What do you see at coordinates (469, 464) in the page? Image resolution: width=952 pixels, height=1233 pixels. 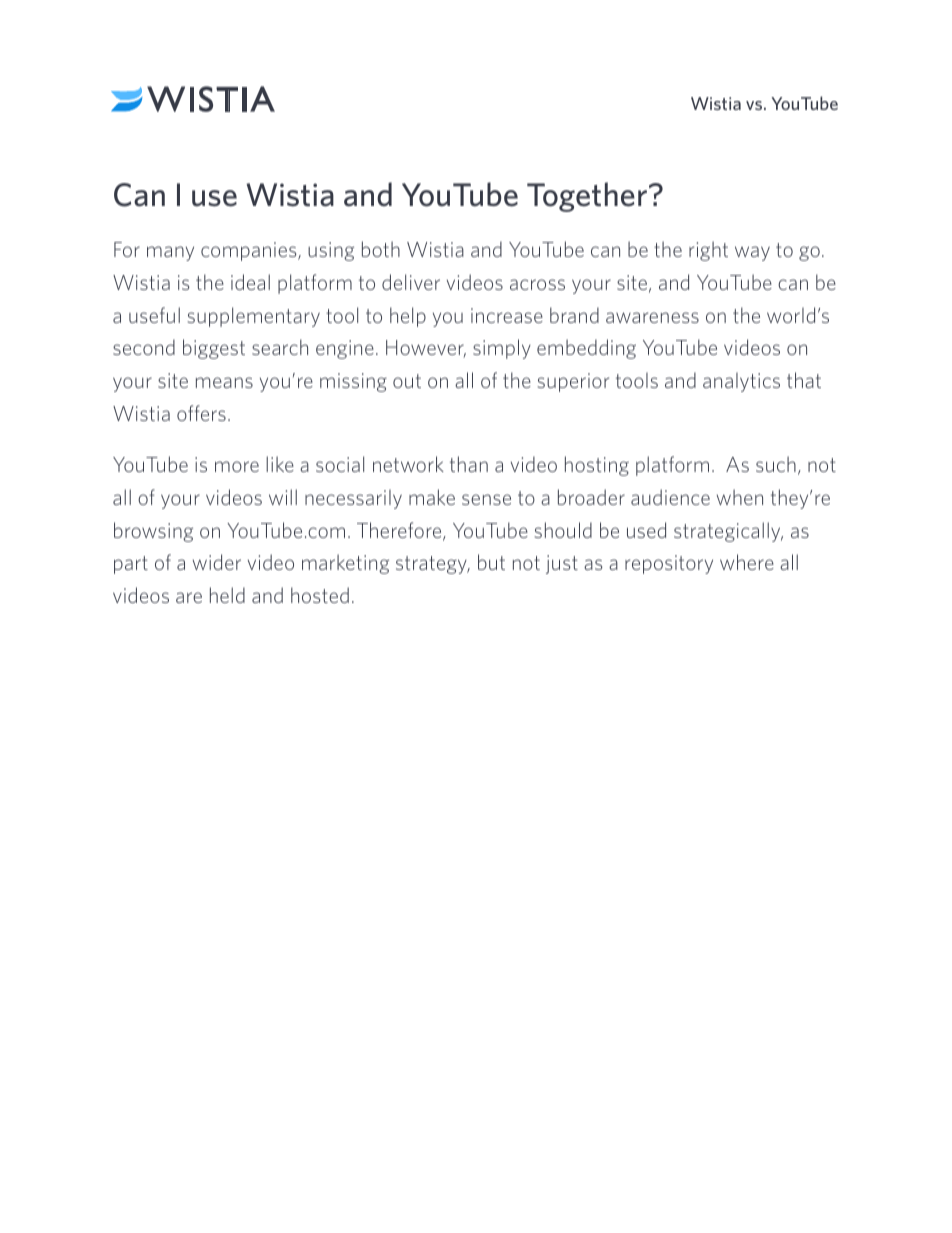 I see `than` at bounding box center [469, 464].
